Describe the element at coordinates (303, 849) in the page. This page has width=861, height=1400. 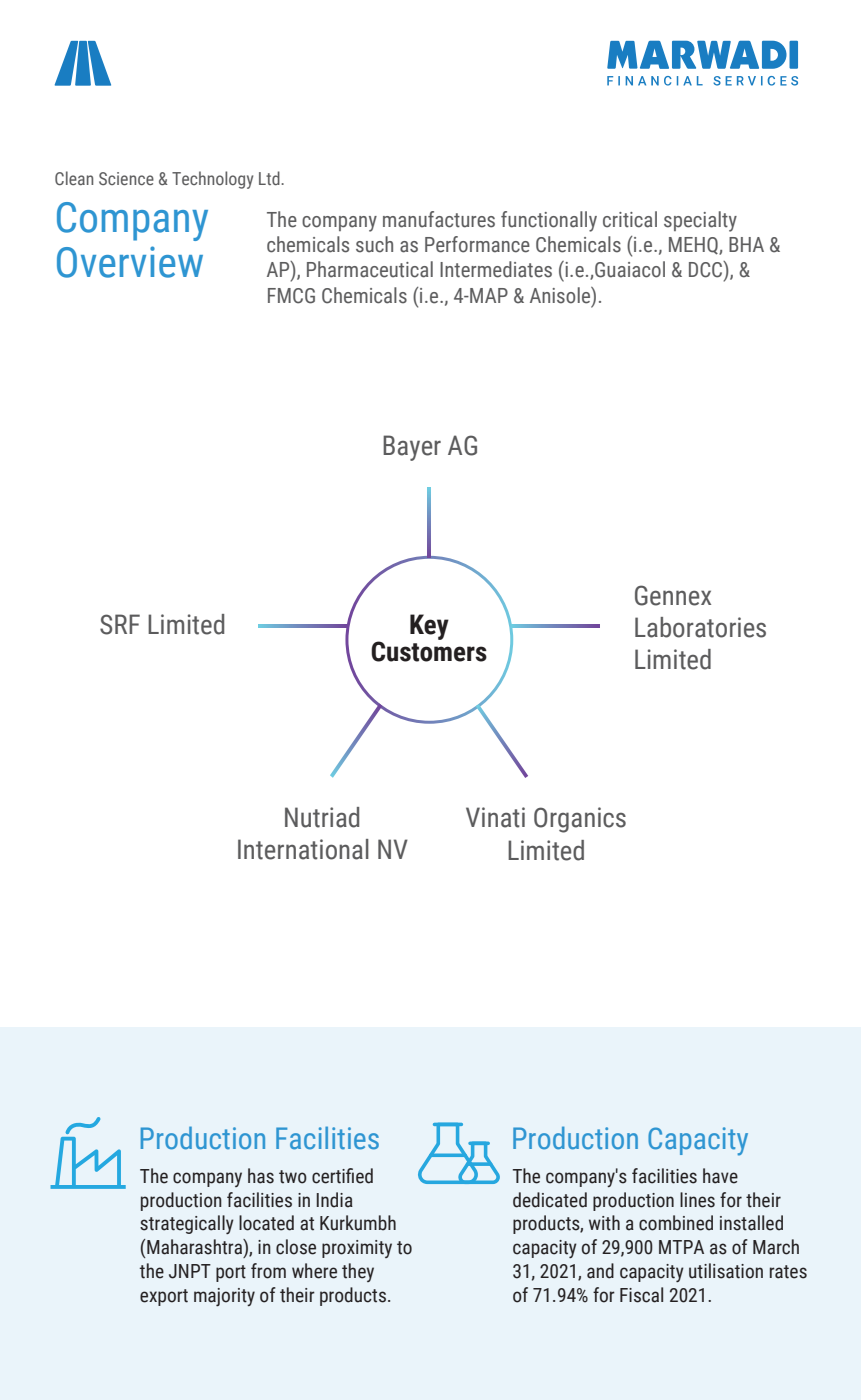
I see `International` at that location.
